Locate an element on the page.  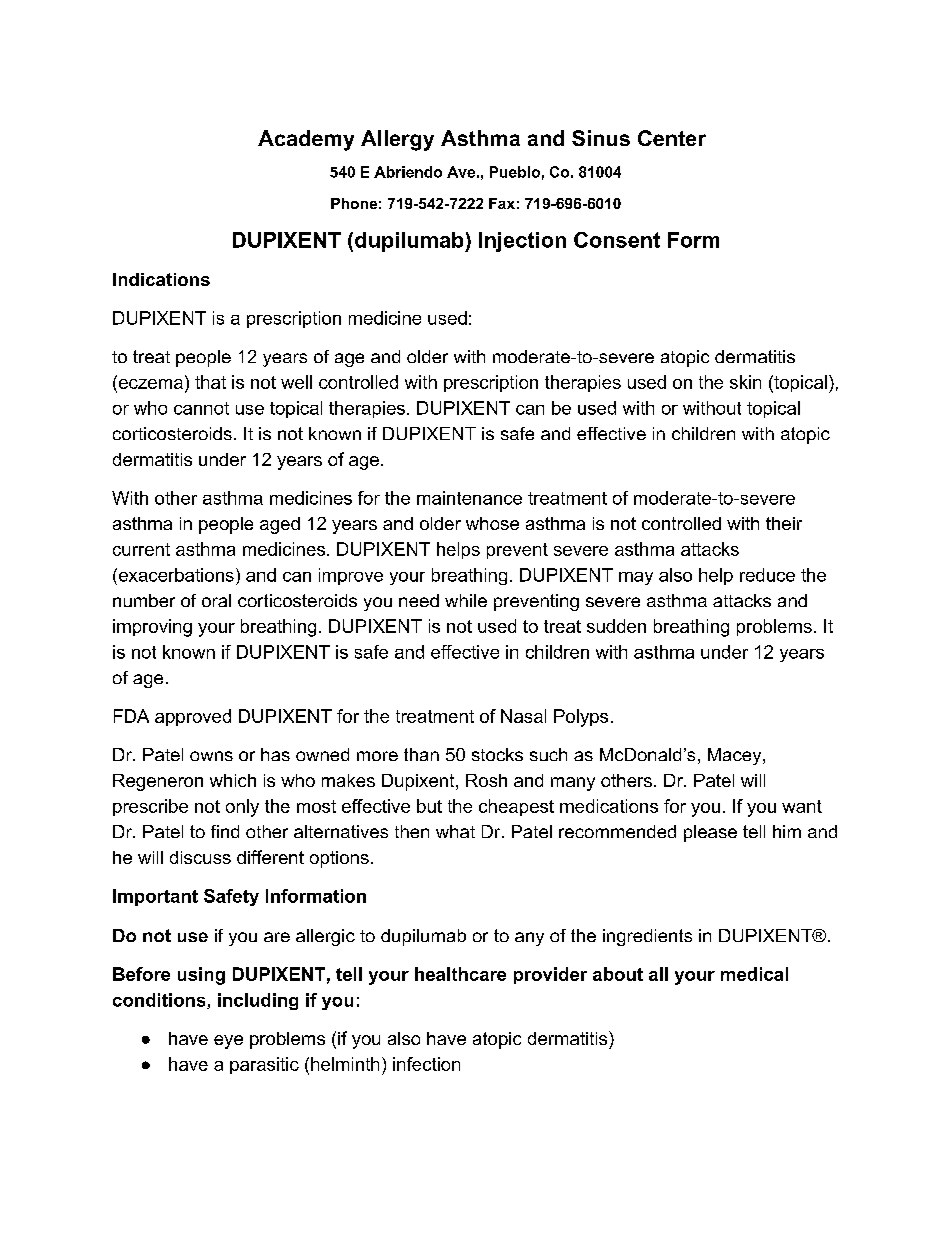
skin is located at coordinates (745, 382).
